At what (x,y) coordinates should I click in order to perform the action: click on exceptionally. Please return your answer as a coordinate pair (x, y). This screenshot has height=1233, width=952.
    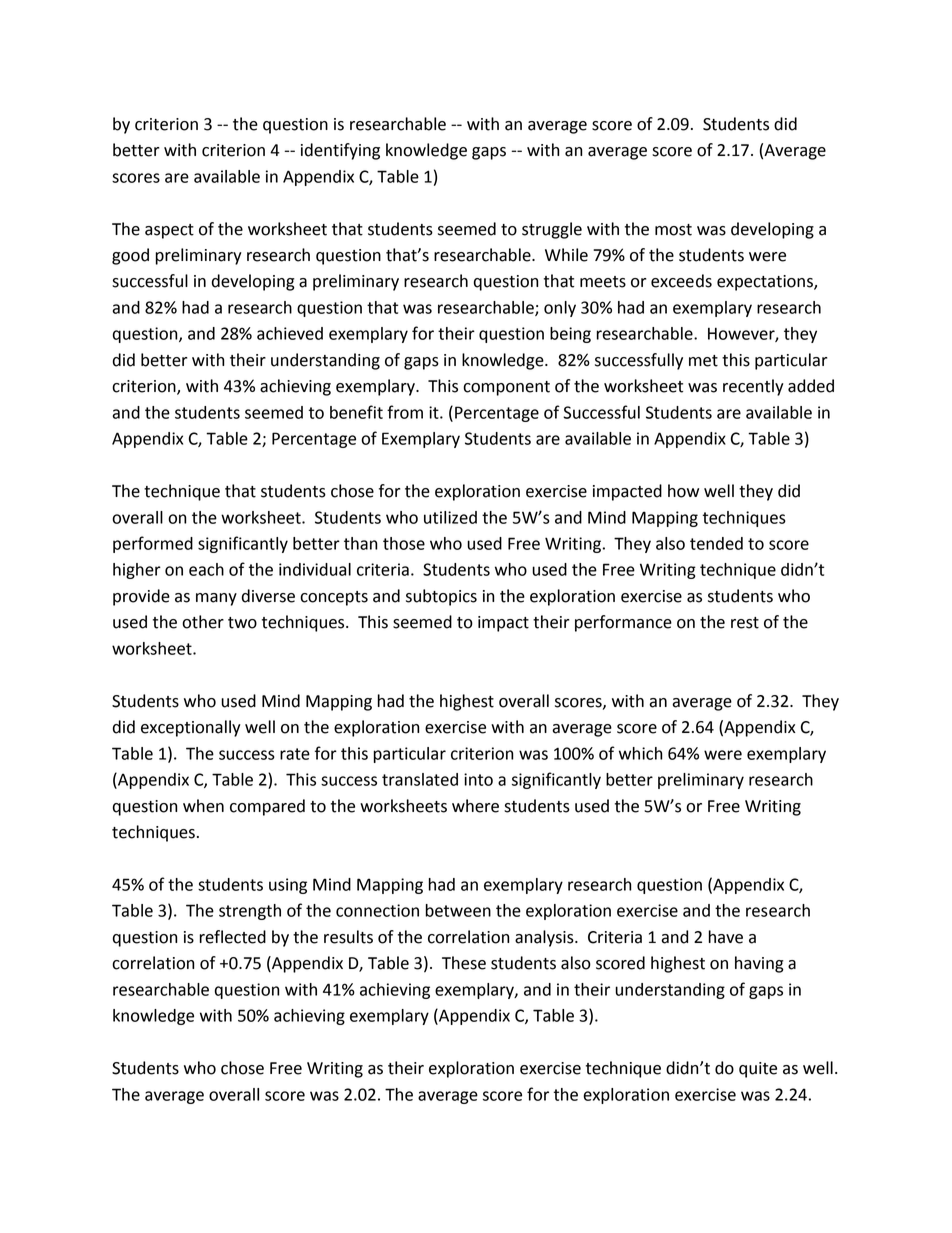
    Looking at the image, I should click on (191, 728).
